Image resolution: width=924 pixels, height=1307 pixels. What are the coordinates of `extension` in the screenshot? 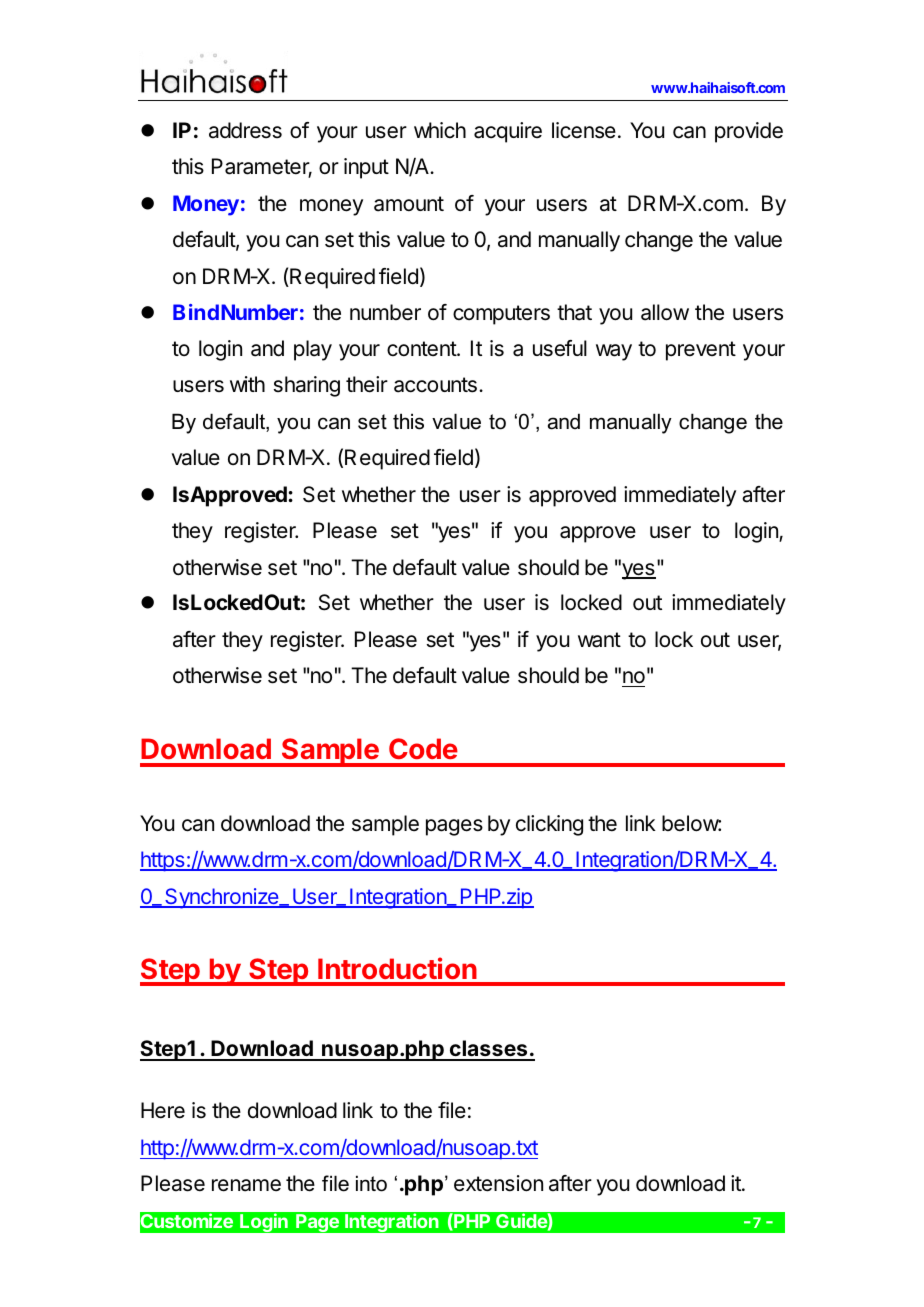 It's located at (498, 1183).
